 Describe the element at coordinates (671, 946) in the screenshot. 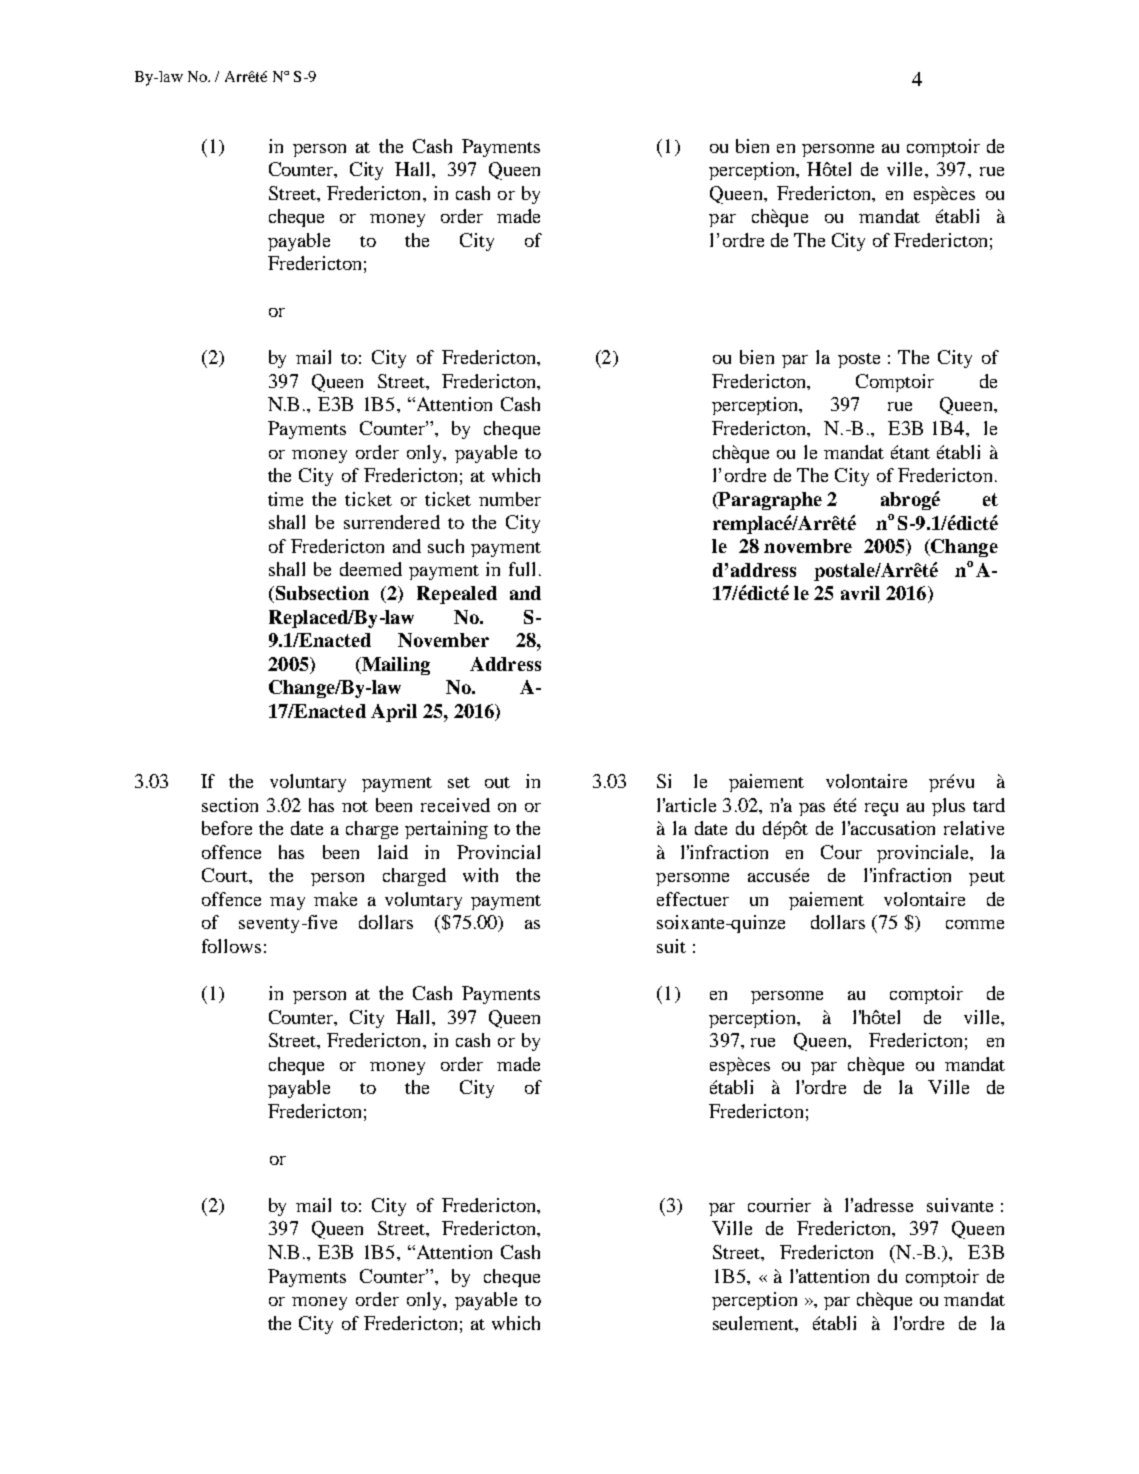

I see `suit` at that location.
